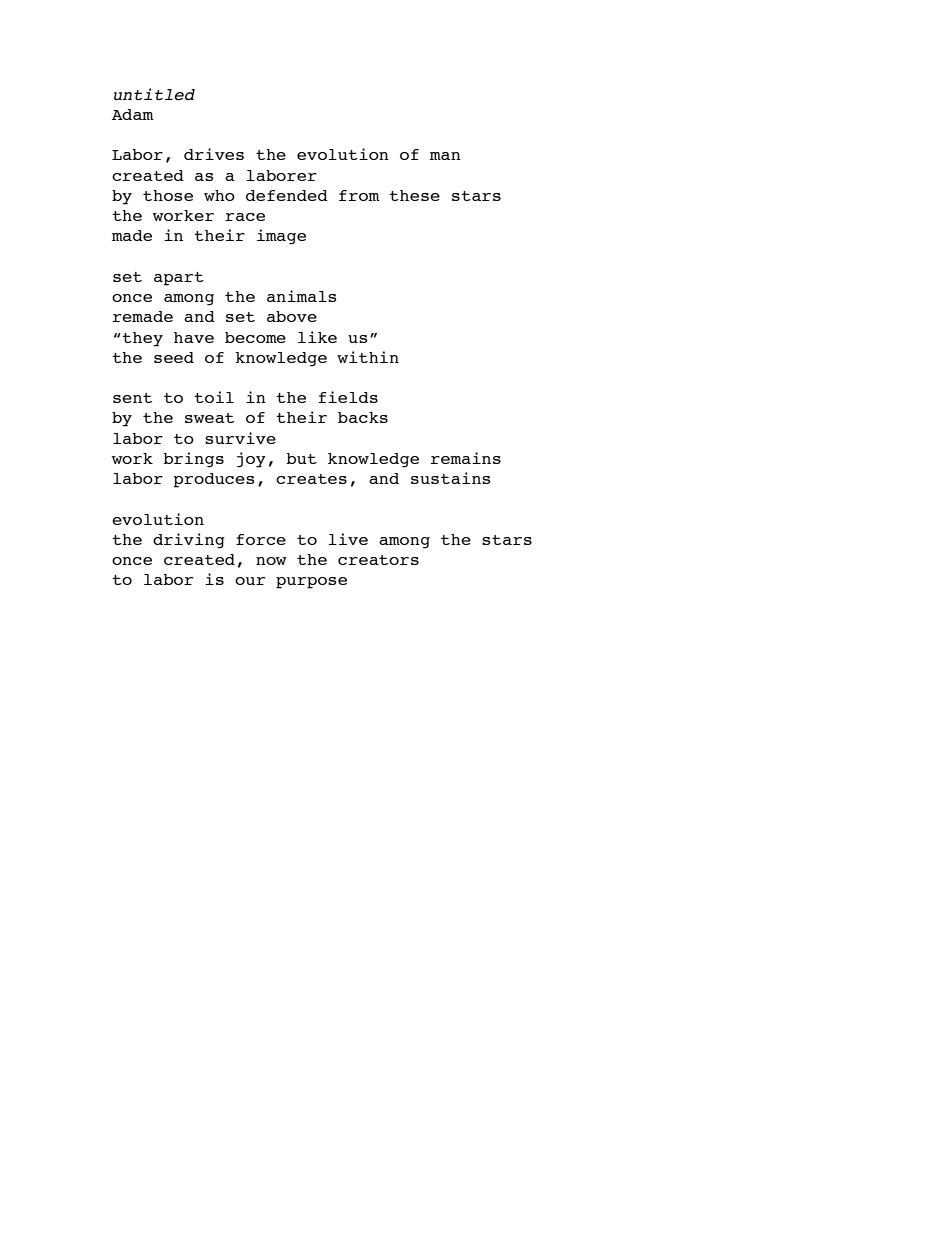 The height and width of the page is (1233, 952). What do you see at coordinates (154, 94) in the page?
I see `untitled` at bounding box center [154, 94].
